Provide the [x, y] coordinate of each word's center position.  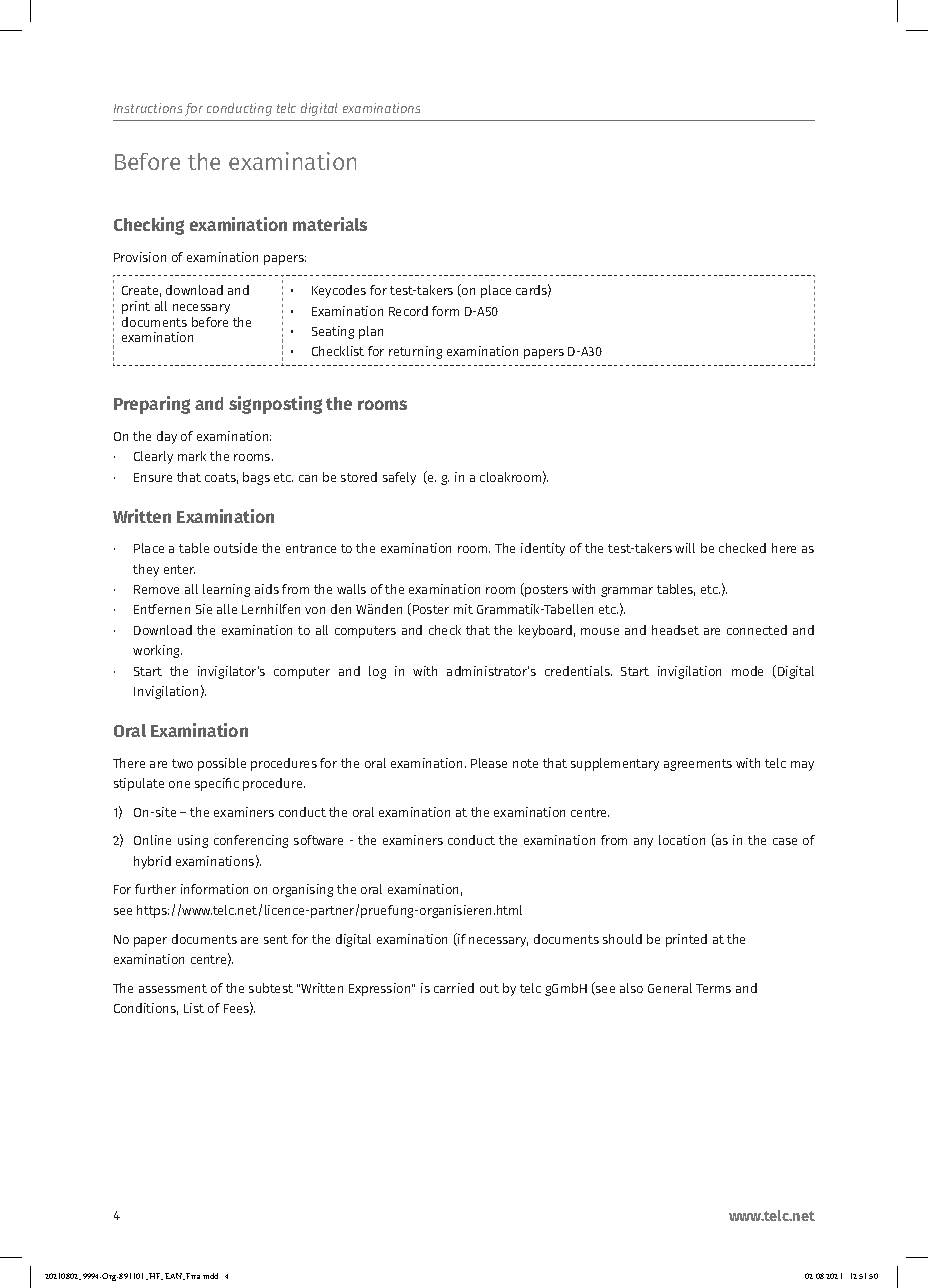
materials [330, 224]
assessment [173, 988]
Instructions [148, 108]
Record [408, 311]
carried [454, 988]
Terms [713, 988]
